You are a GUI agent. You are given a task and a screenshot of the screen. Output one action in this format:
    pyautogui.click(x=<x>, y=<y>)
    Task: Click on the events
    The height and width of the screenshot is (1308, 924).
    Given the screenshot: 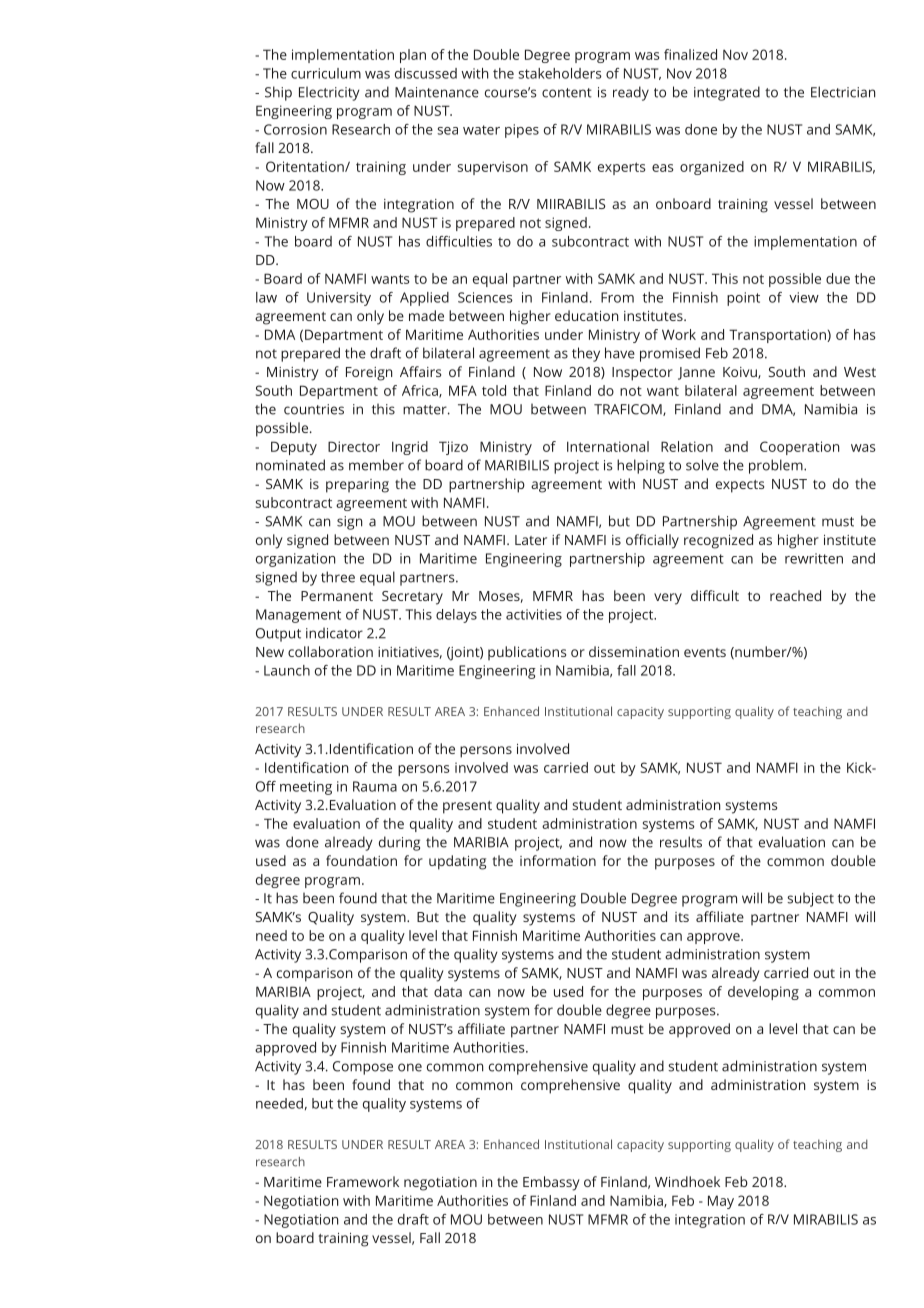 What is the action you would take?
    pyautogui.click(x=705, y=652)
